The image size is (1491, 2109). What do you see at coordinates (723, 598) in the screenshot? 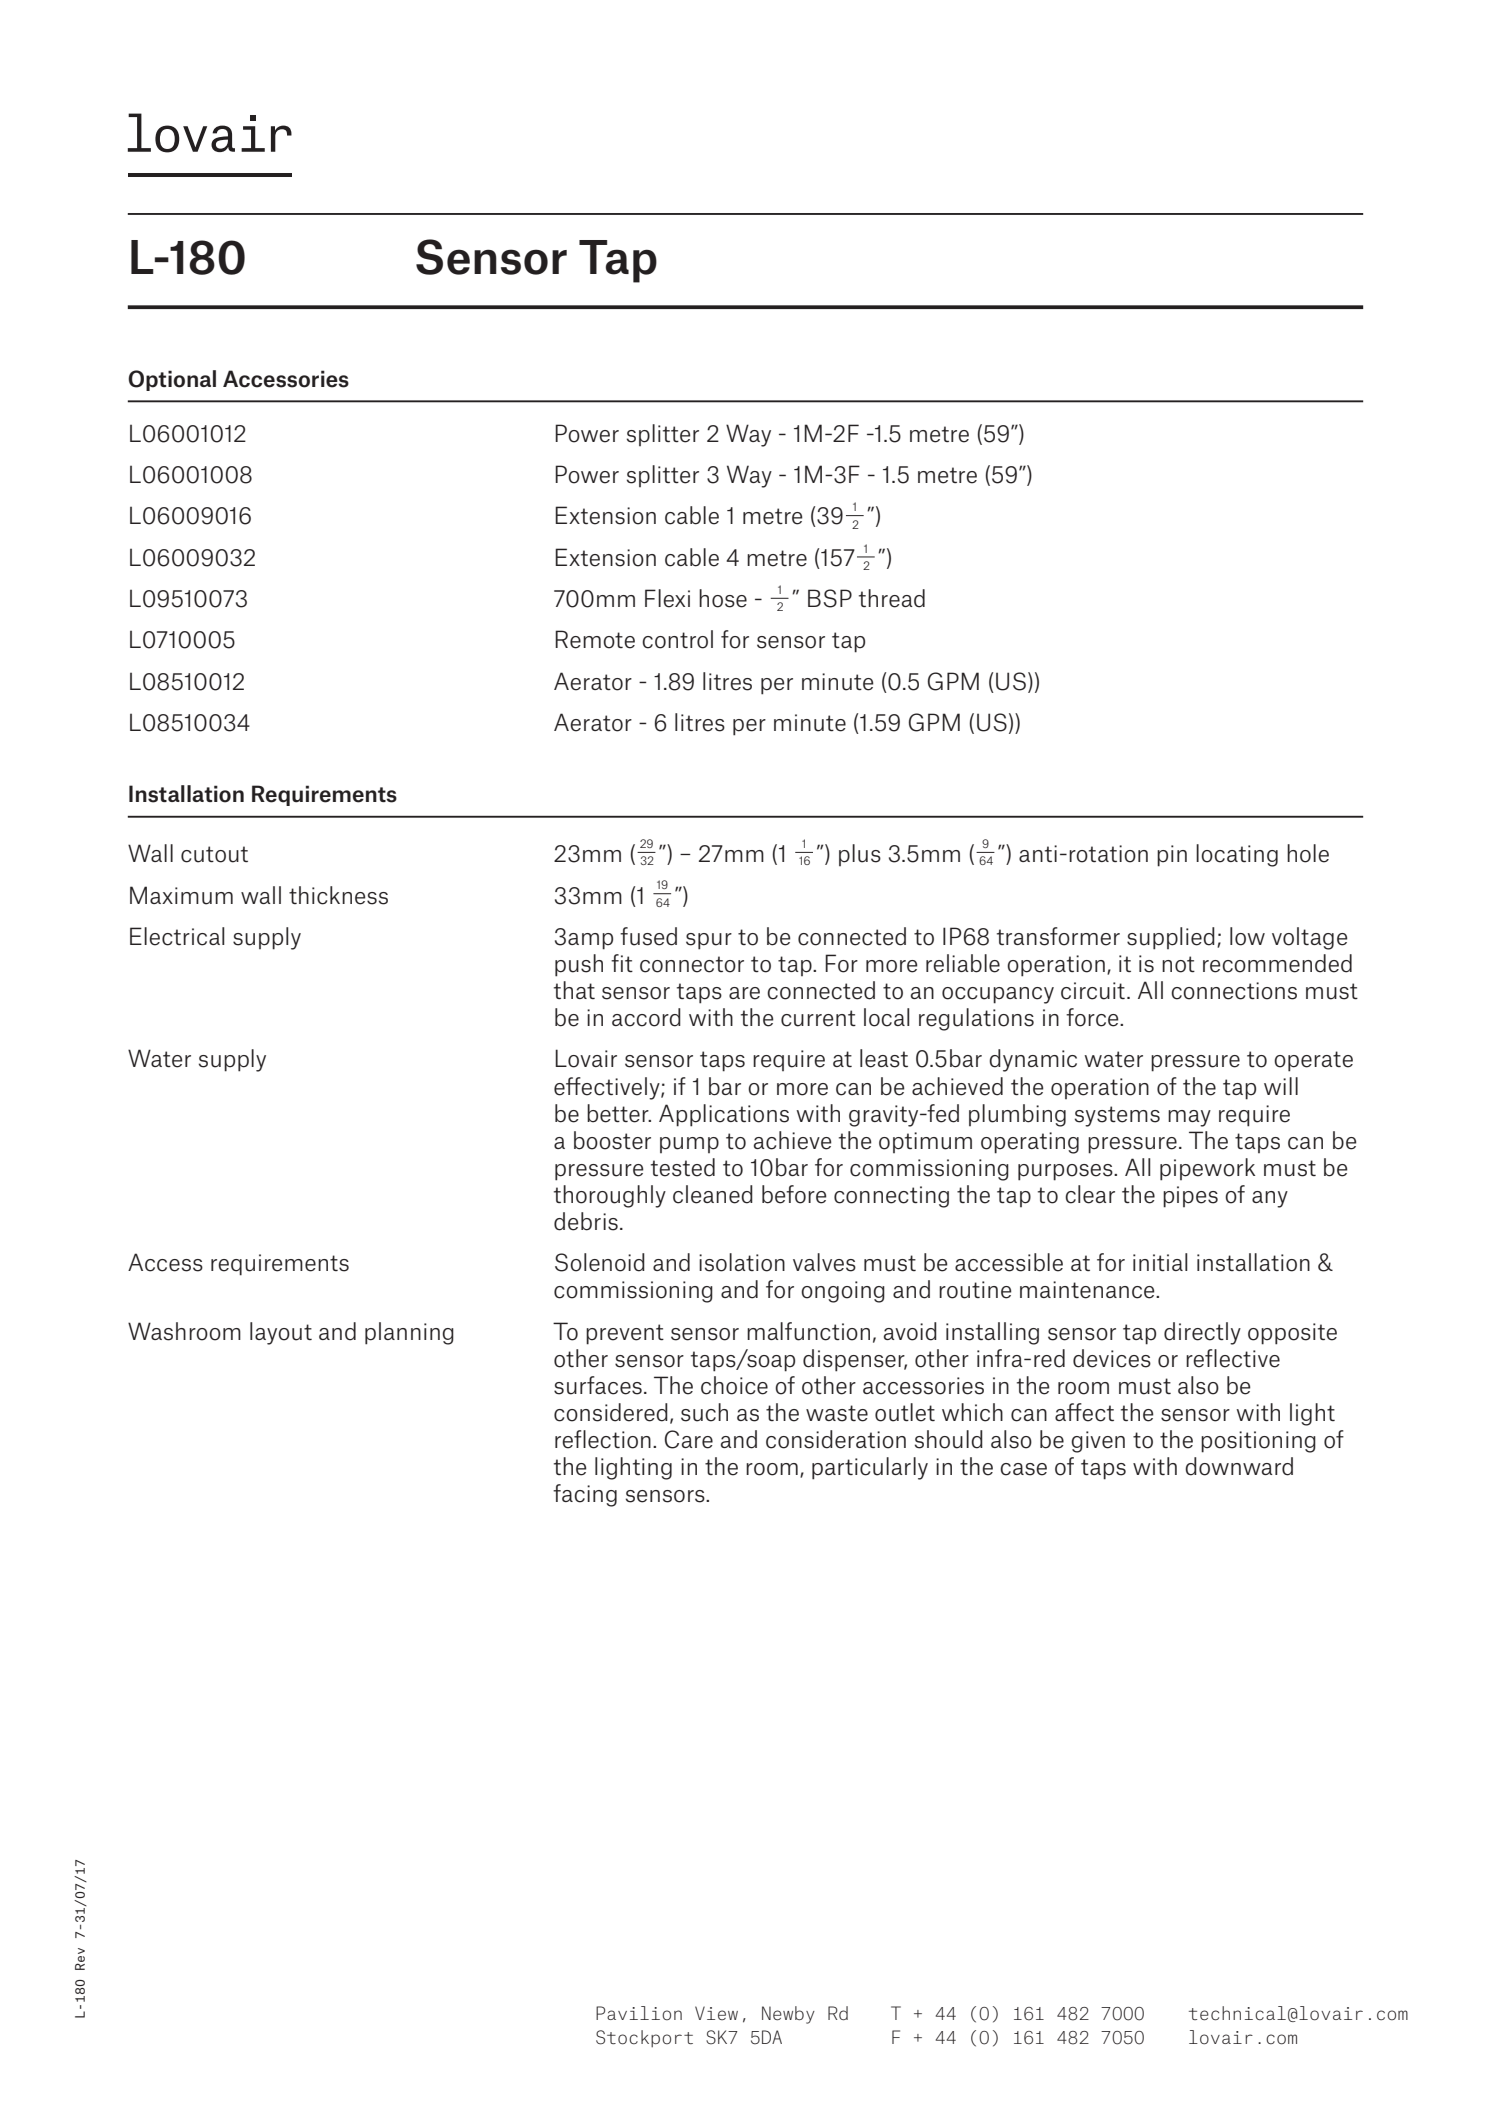
I see `hose` at bounding box center [723, 598].
